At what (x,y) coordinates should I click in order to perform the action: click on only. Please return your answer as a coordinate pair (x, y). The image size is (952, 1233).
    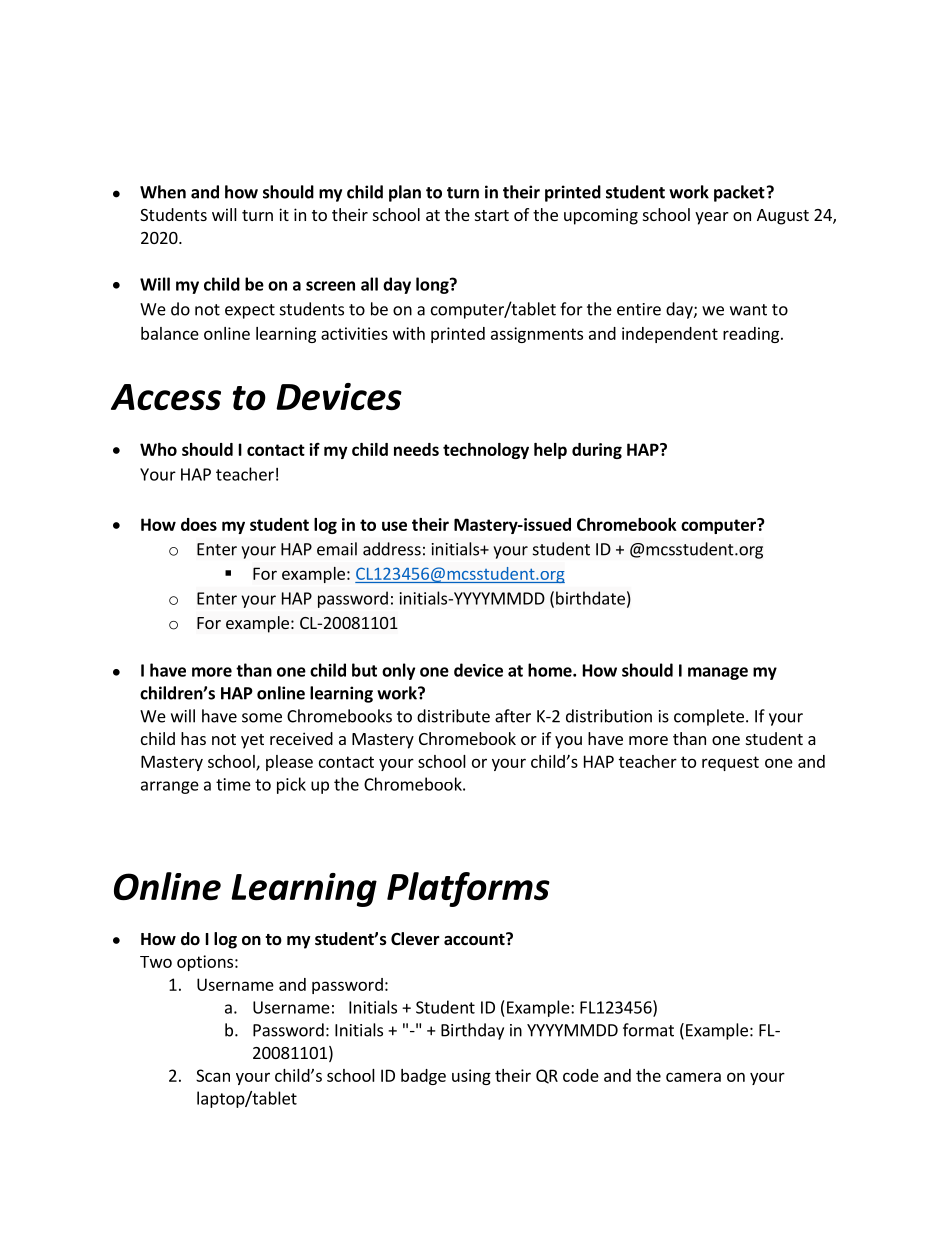
    Looking at the image, I should click on (398, 671).
